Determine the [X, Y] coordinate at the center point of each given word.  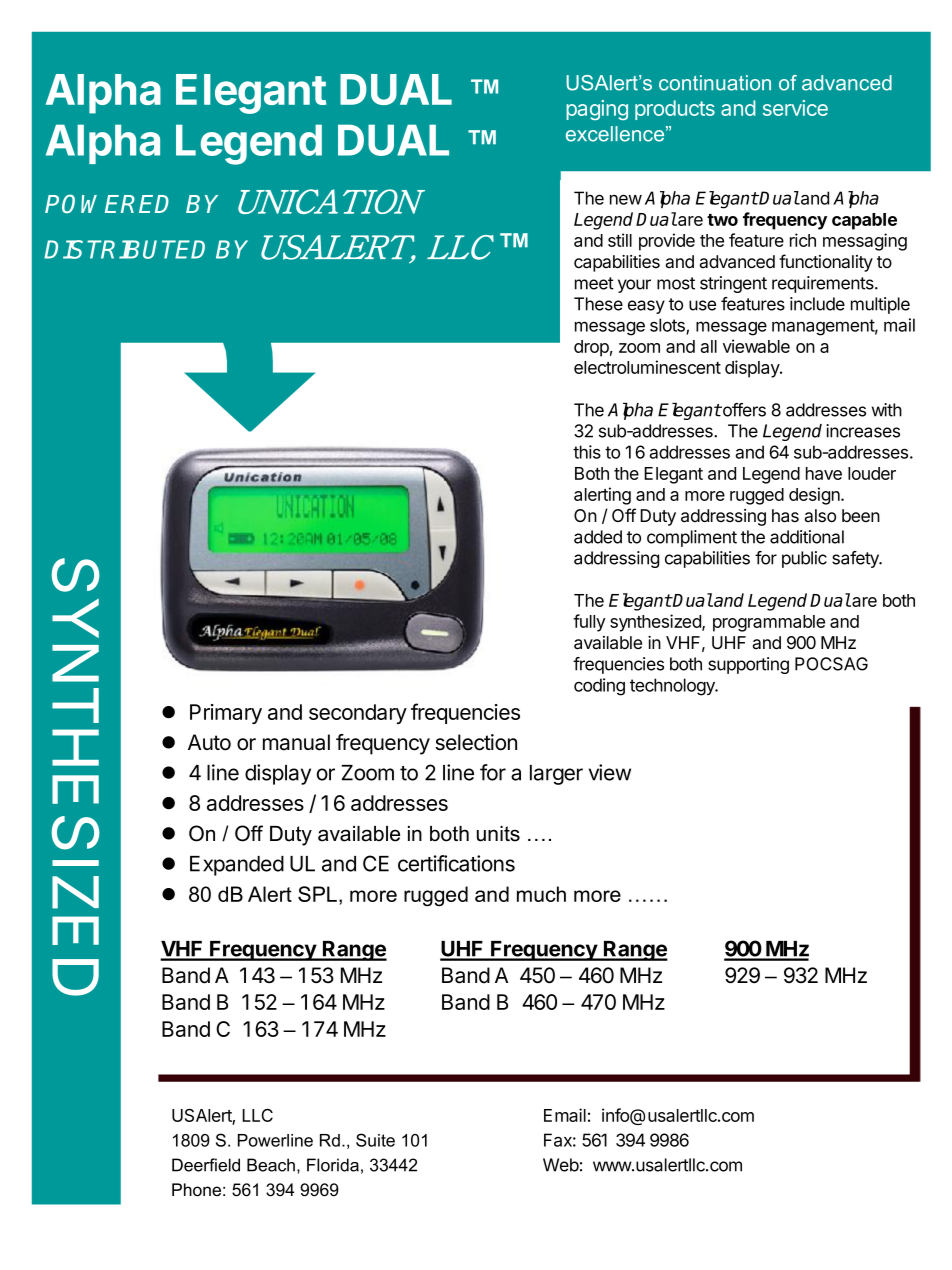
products [675, 110]
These [598, 304]
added [598, 537]
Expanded [237, 866]
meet [594, 283]
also [820, 515]
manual [296, 742]
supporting [748, 665]
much [541, 894]
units [498, 834]
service [795, 108]
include [817, 304]
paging [597, 110]
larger [556, 775]
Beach [271, 1165]
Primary [226, 714]
